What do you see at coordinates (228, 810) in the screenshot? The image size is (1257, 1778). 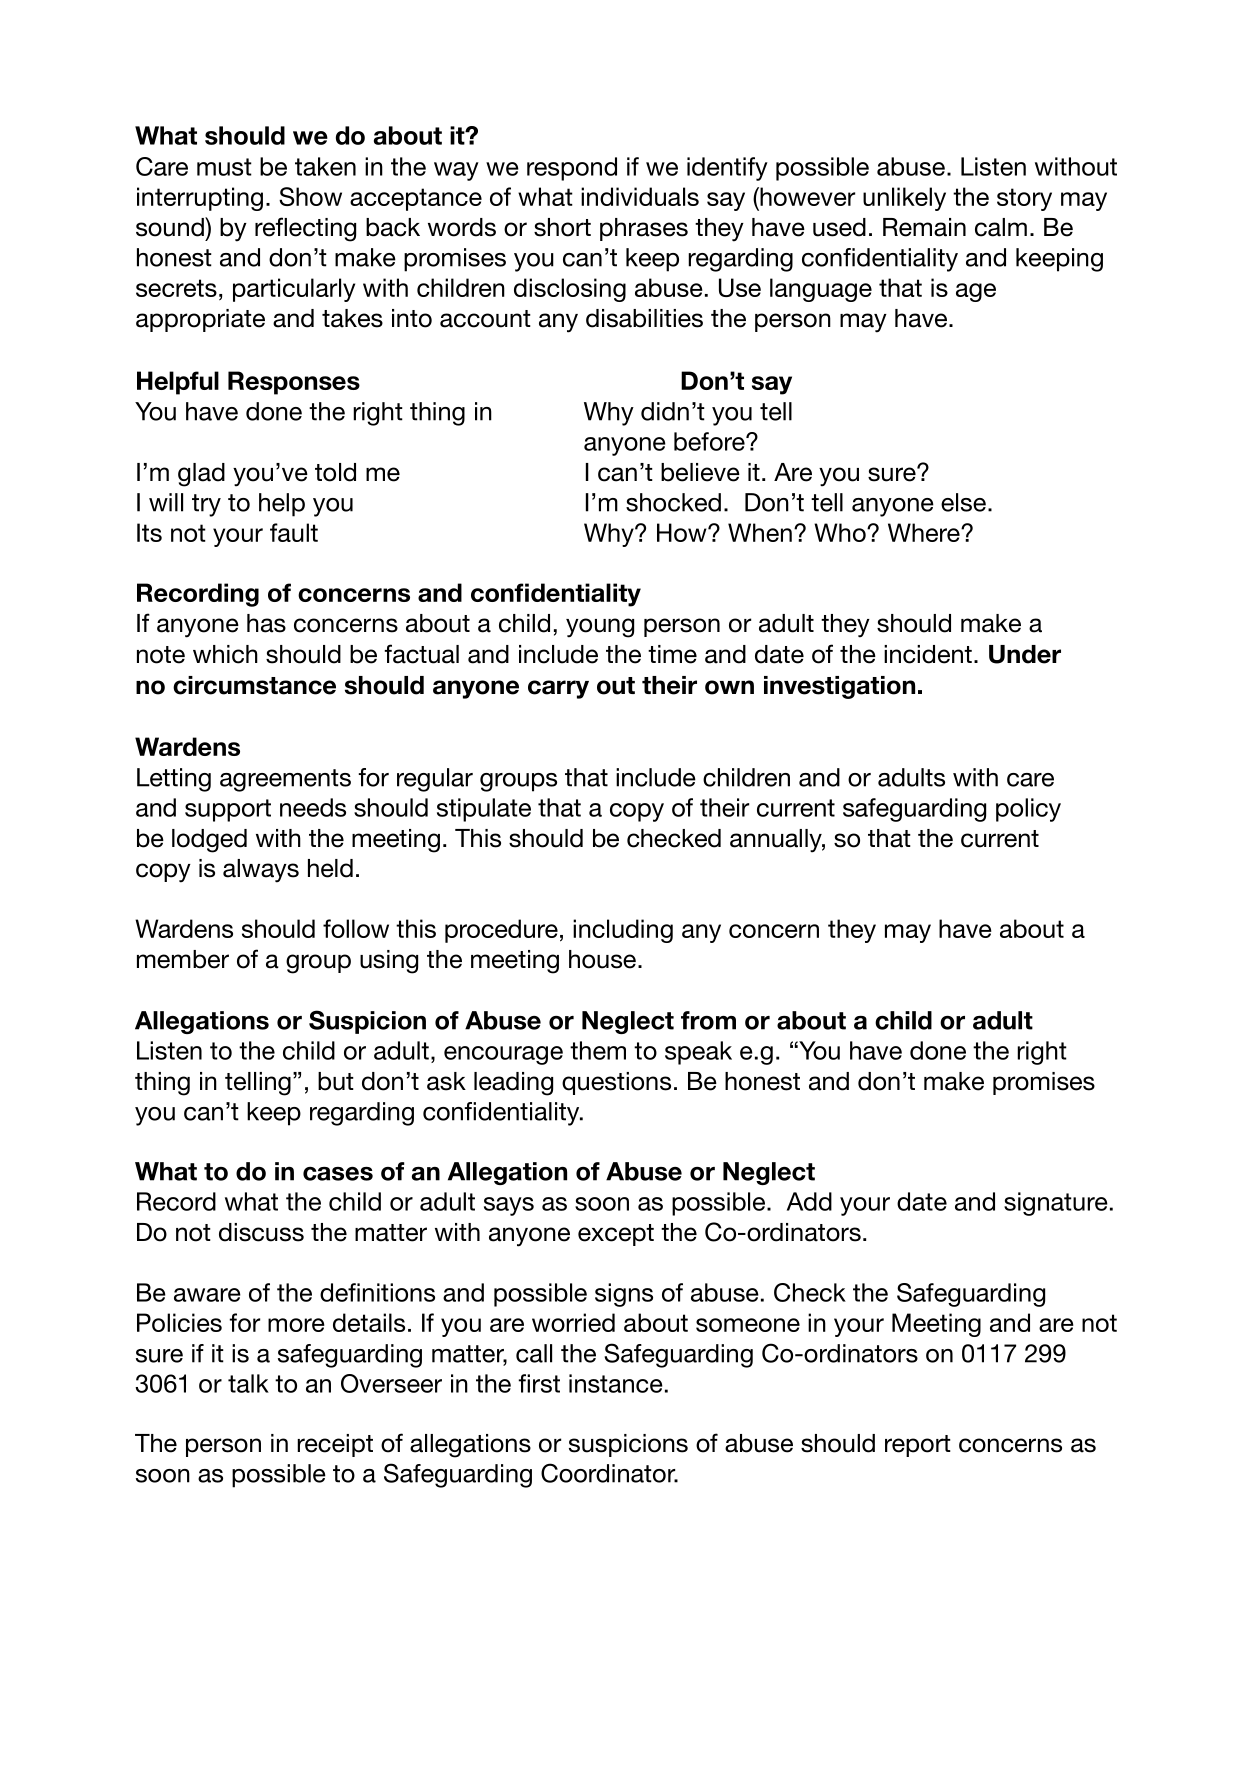 I see `support` at bounding box center [228, 810].
